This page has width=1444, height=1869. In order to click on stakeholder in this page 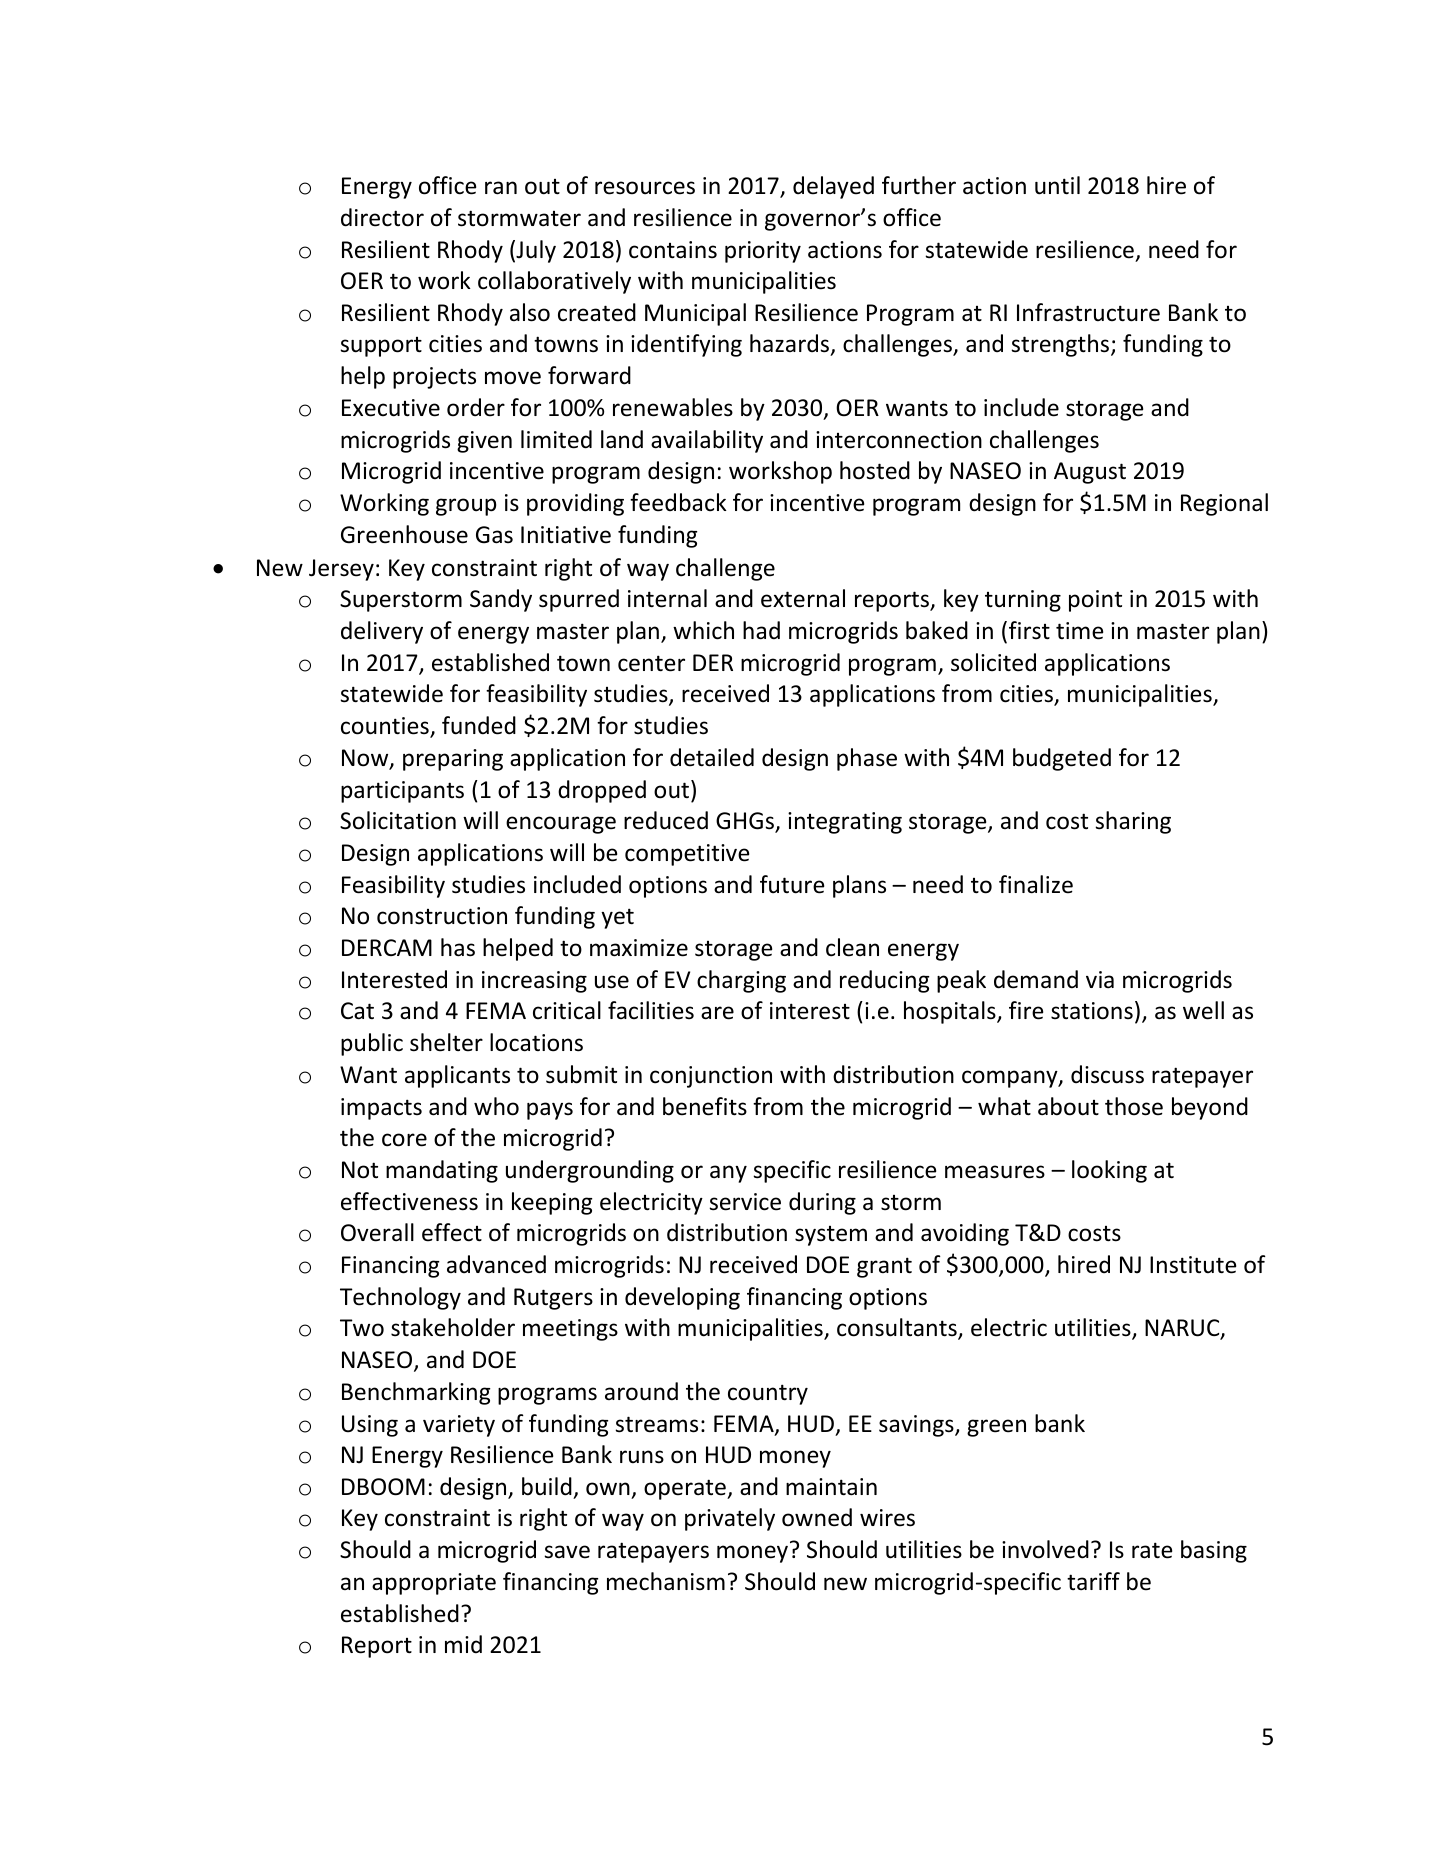, I will do `click(453, 1327)`.
